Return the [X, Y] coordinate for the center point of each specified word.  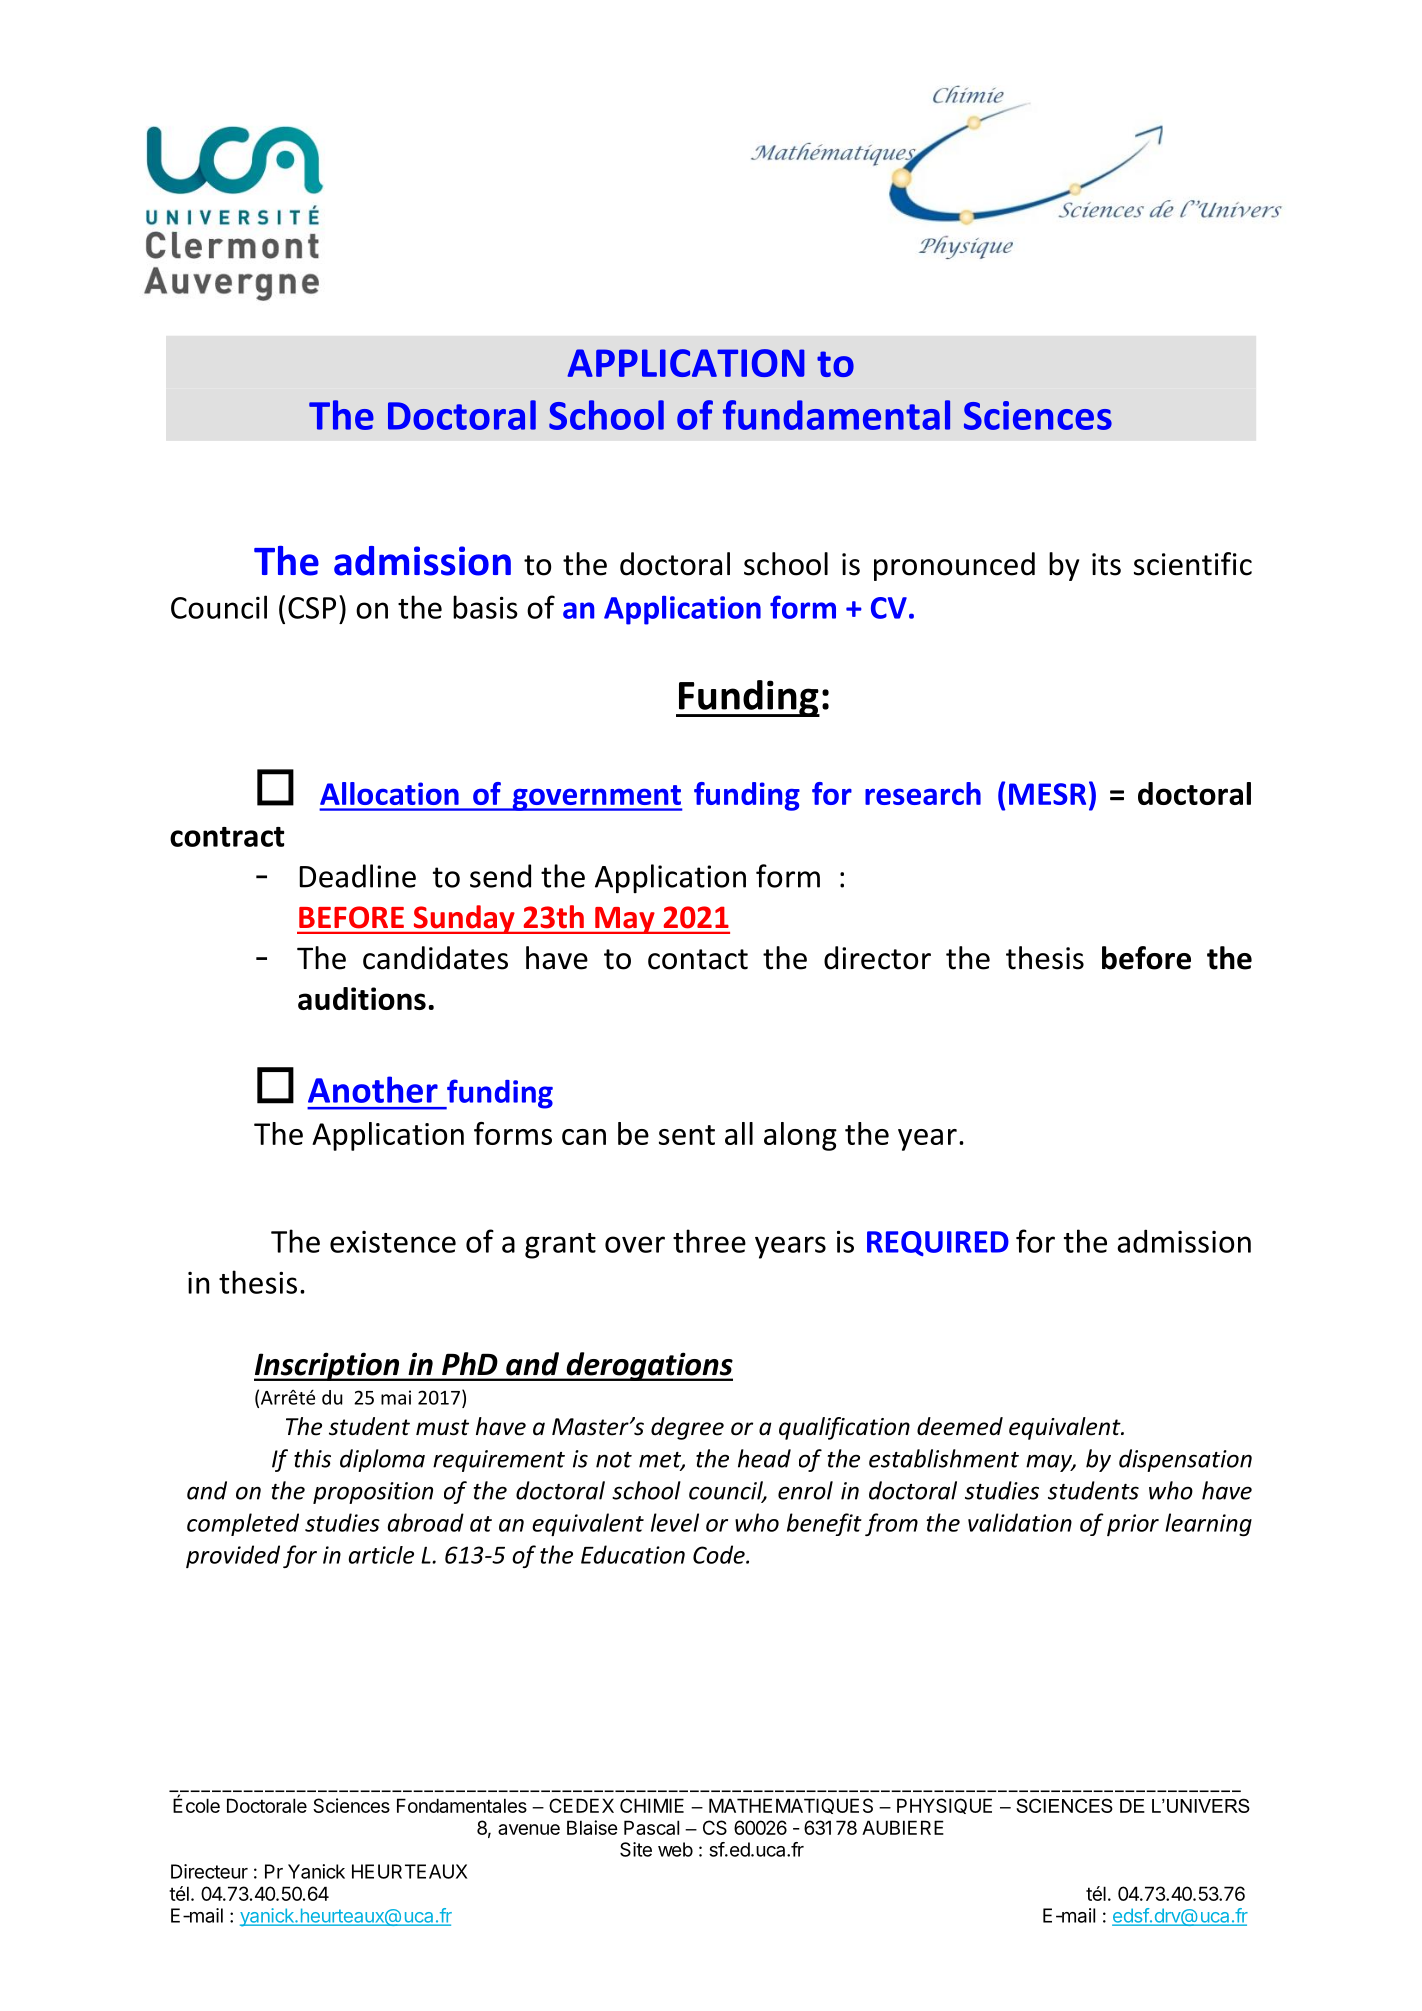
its [1106, 564]
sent [687, 1135]
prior [1133, 1525]
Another [373, 1089]
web [675, 1849]
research [923, 793]
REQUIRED [938, 1244]
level [675, 1522]
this [312, 1458]
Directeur [209, 1871]
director [877, 958]
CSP [312, 608]
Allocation [389, 793]
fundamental [836, 415]
